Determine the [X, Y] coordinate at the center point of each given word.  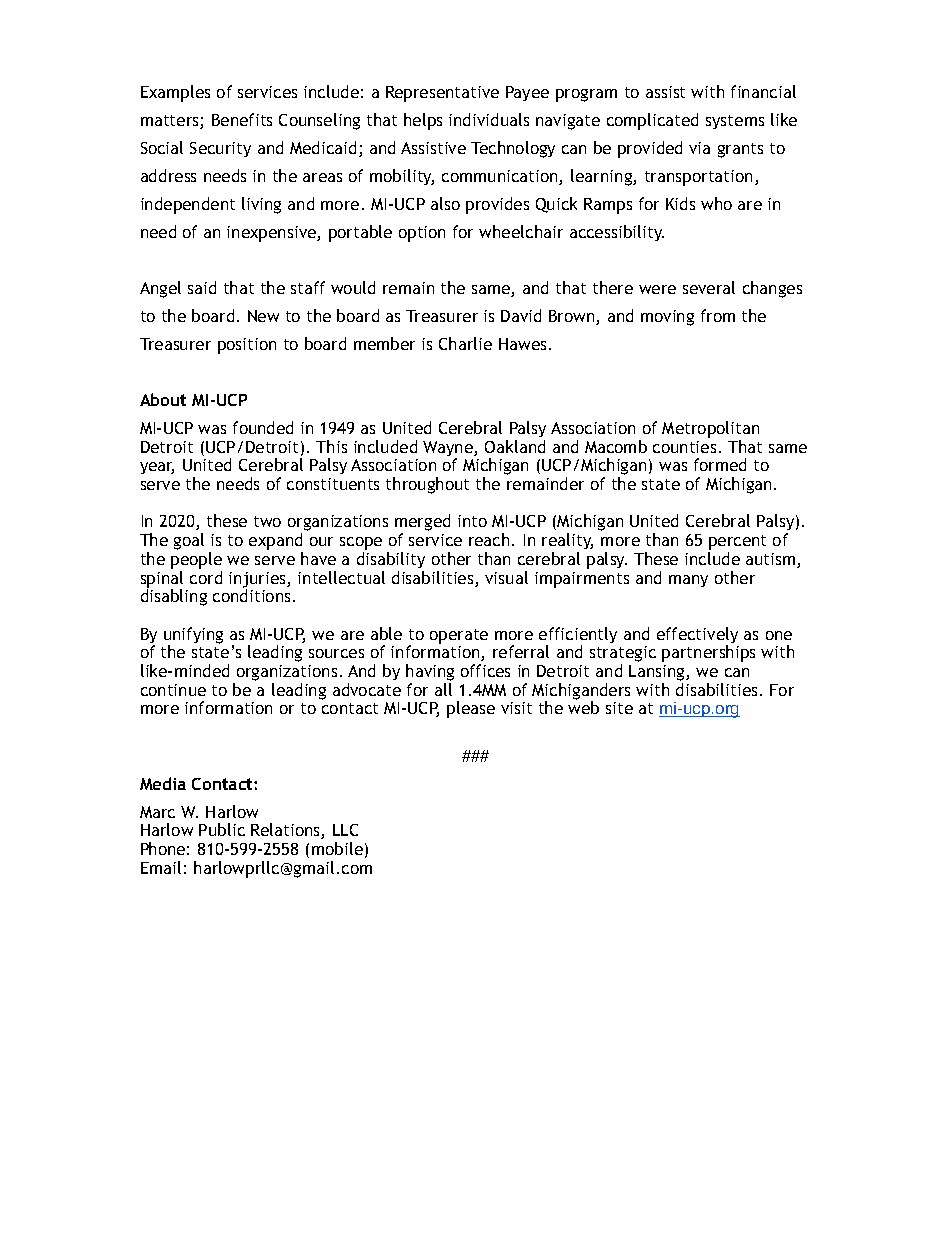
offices [485, 670]
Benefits [242, 119]
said [202, 287]
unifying [193, 636]
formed [720, 464]
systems [735, 122]
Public [222, 829]
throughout [427, 485]
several [709, 287]
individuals [489, 119]
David [521, 315]
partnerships [708, 653]
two [267, 521]
